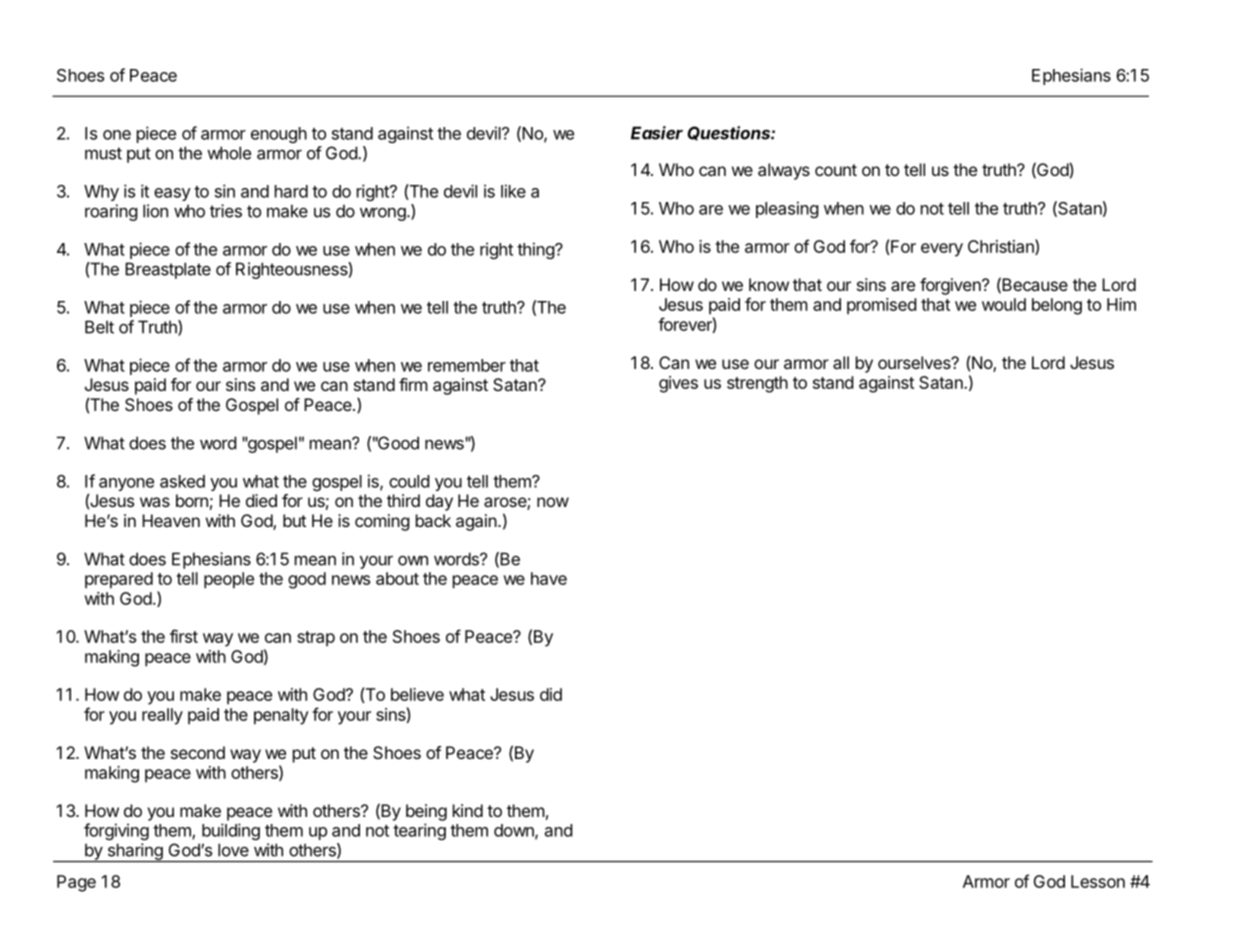 The width and height of the image is (1233, 952). Describe the element at coordinates (162, 716) in the image. I see `really` at that location.
